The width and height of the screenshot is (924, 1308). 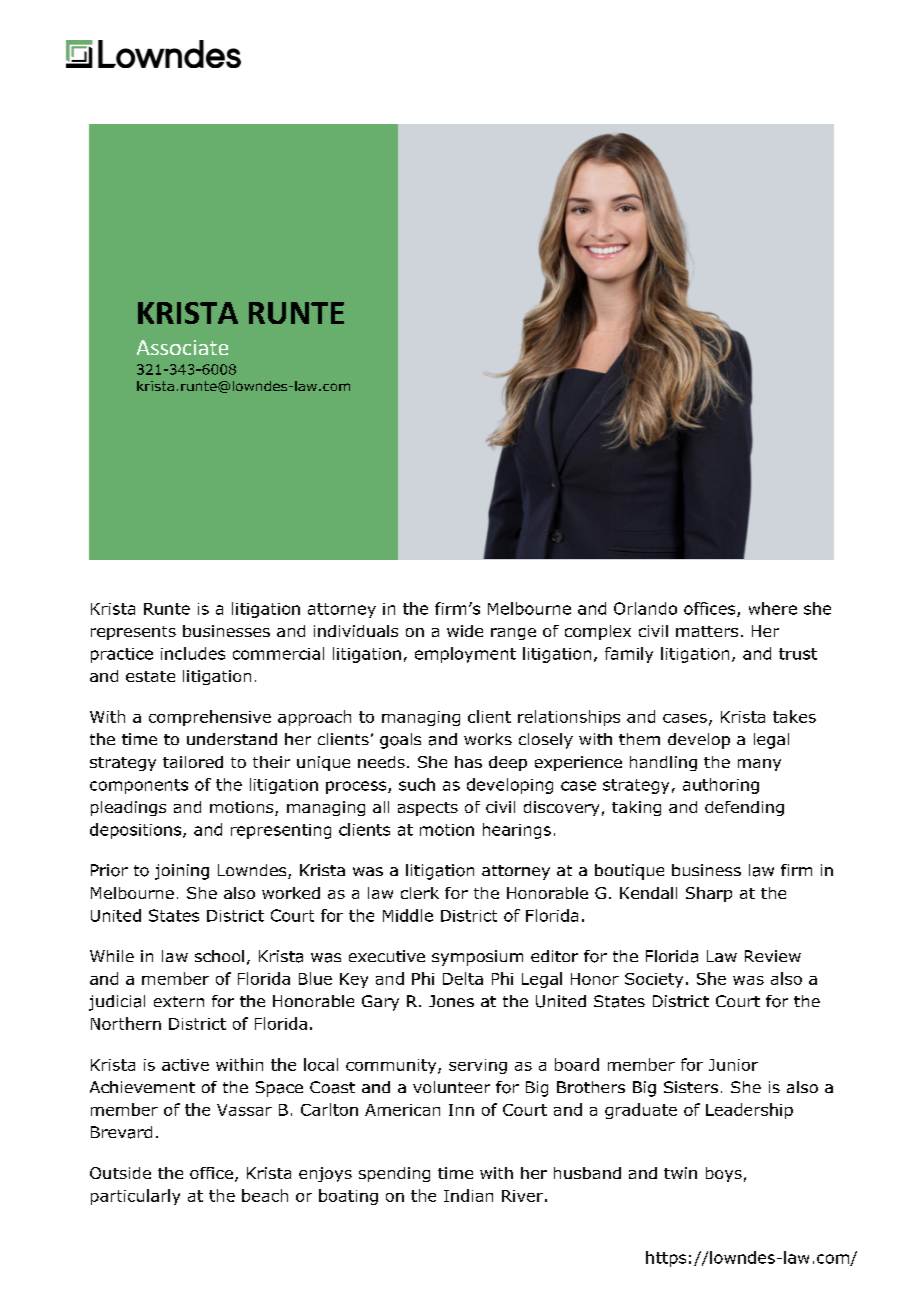 I want to click on school, so click(x=219, y=956).
